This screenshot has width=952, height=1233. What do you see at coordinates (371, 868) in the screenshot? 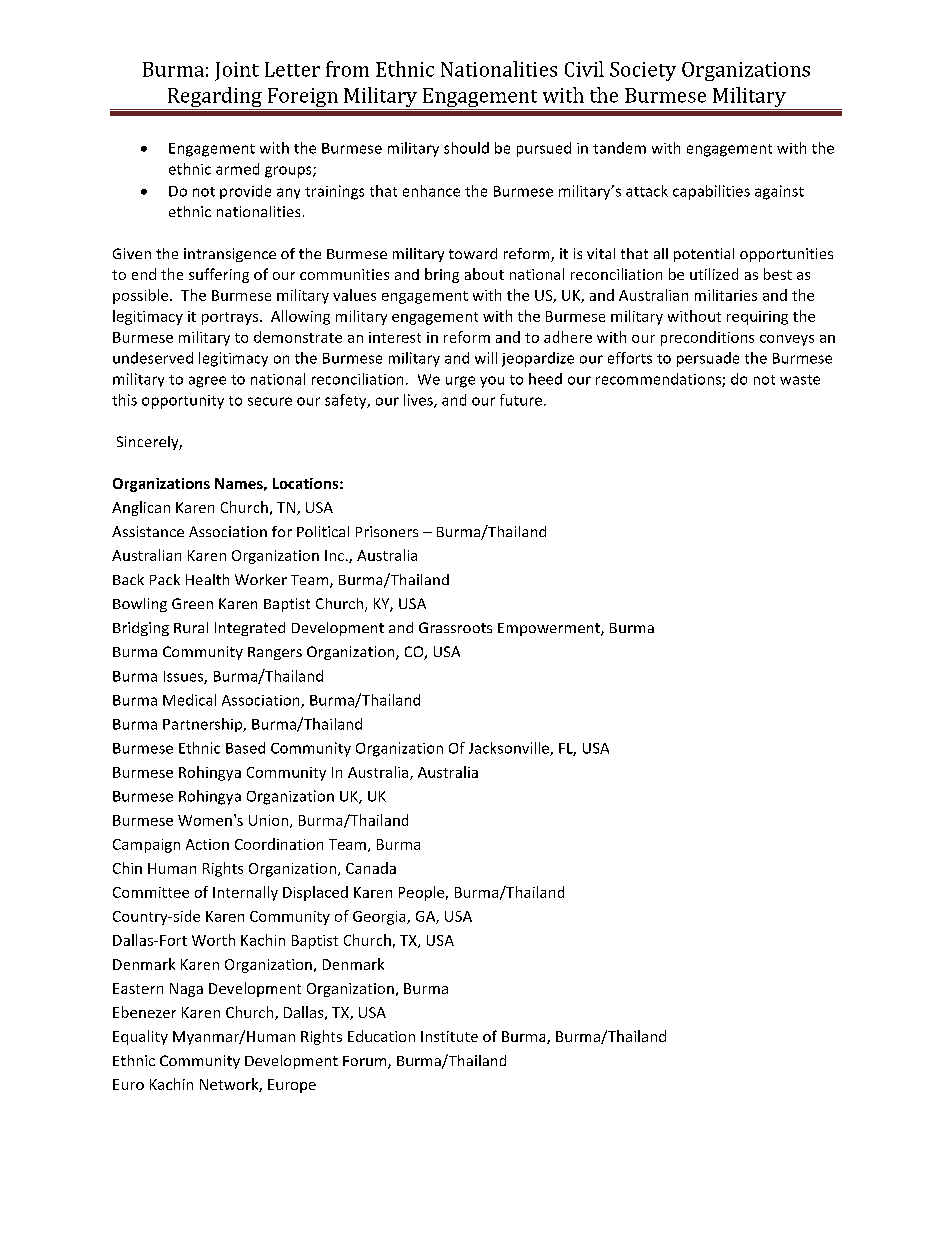
I see `Canada` at bounding box center [371, 868].
